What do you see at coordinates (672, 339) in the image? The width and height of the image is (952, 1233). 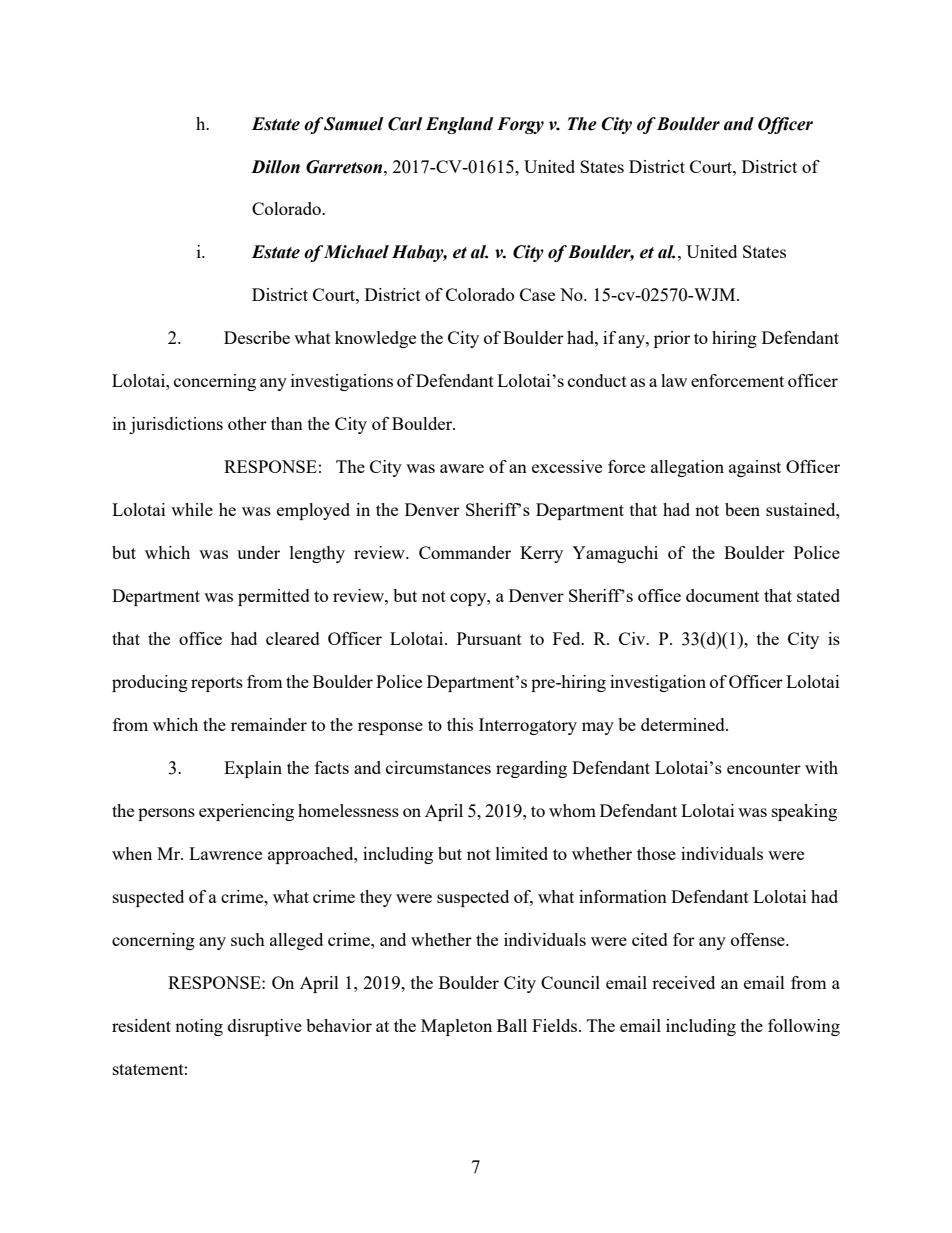 I see `prior` at bounding box center [672, 339].
